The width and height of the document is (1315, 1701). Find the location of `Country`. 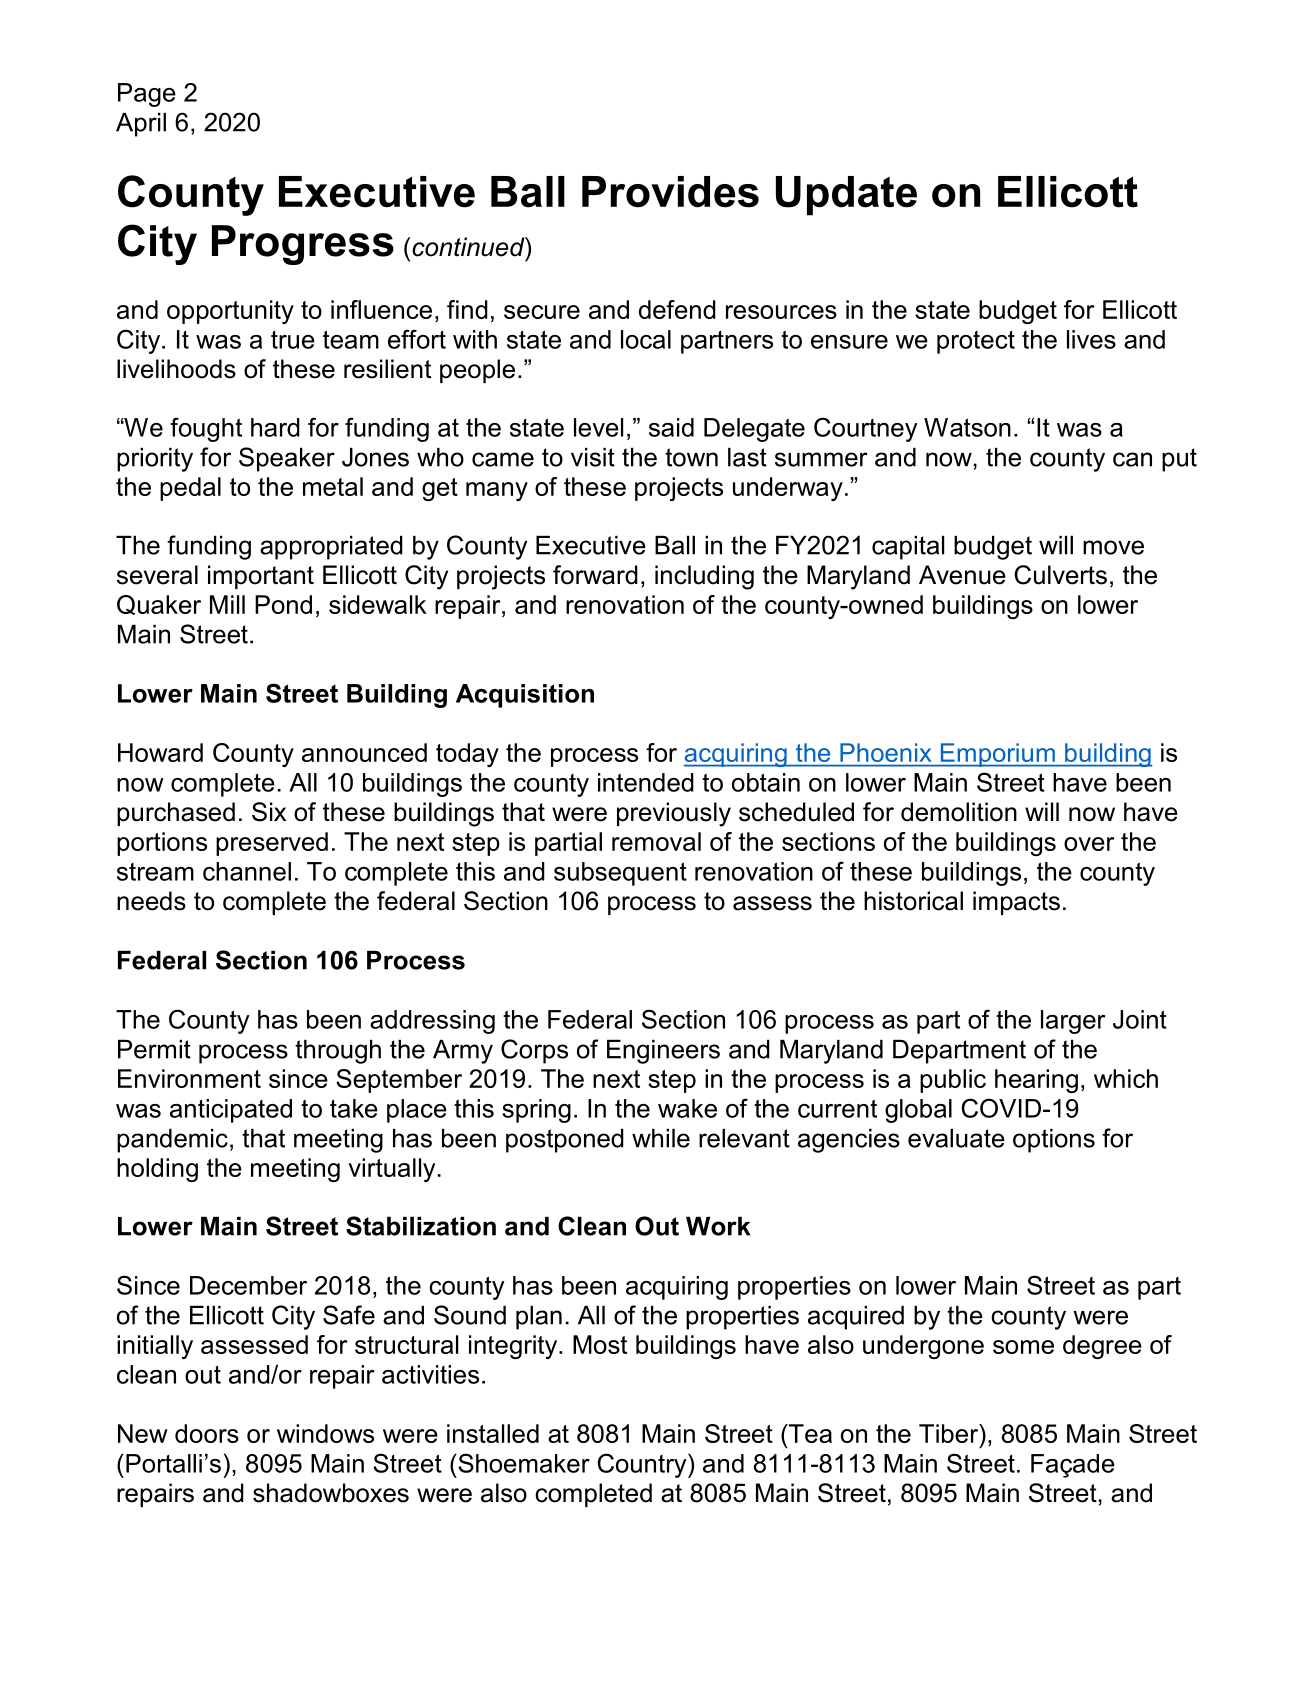

Country is located at coordinates (643, 1465).
